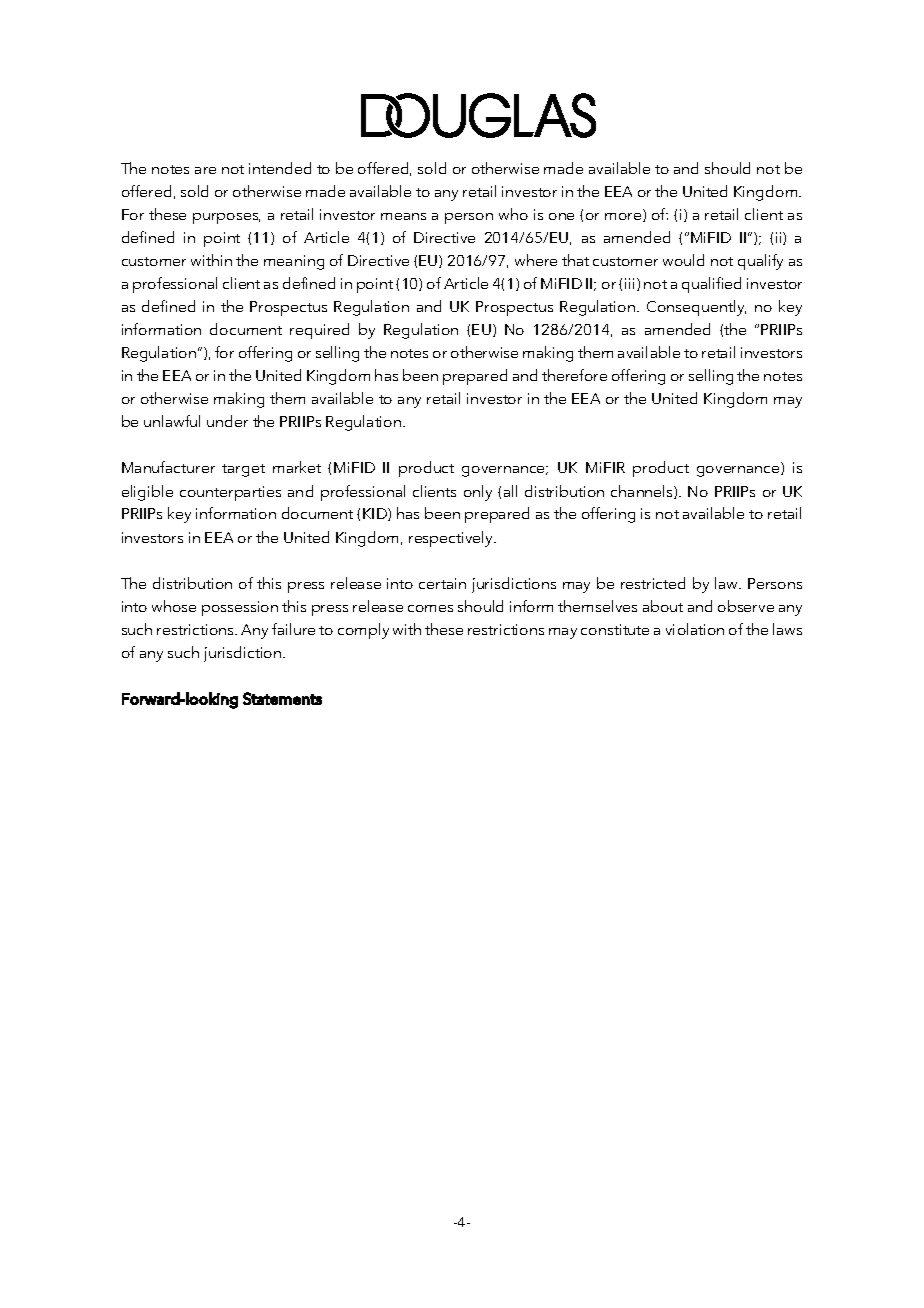 The height and width of the image is (1308, 924). What do you see at coordinates (653, 583) in the image?
I see `restricted` at bounding box center [653, 583].
